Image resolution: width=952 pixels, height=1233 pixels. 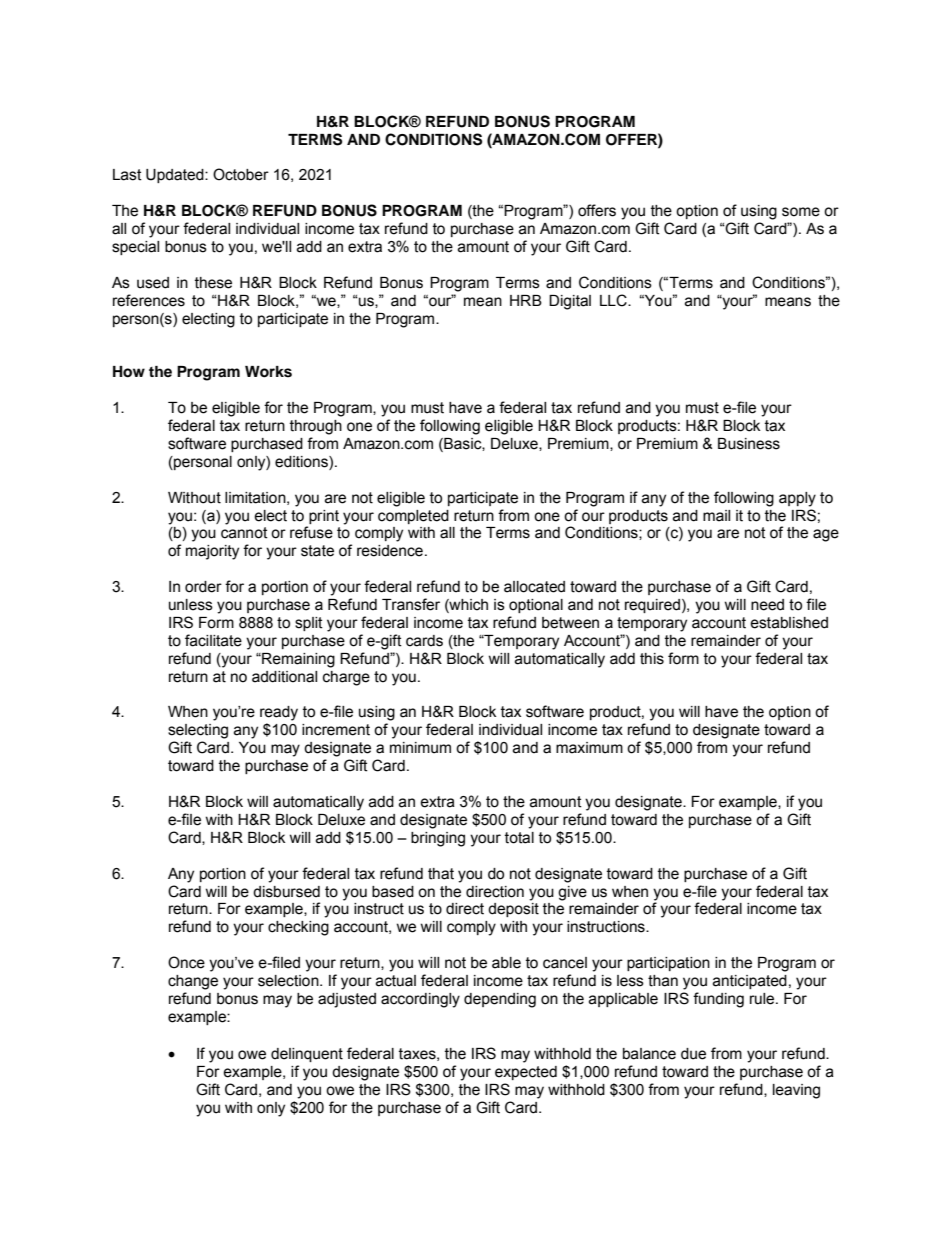 What do you see at coordinates (589, 748) in the image?
I see `maximum` at bounding box center [589, 748].
